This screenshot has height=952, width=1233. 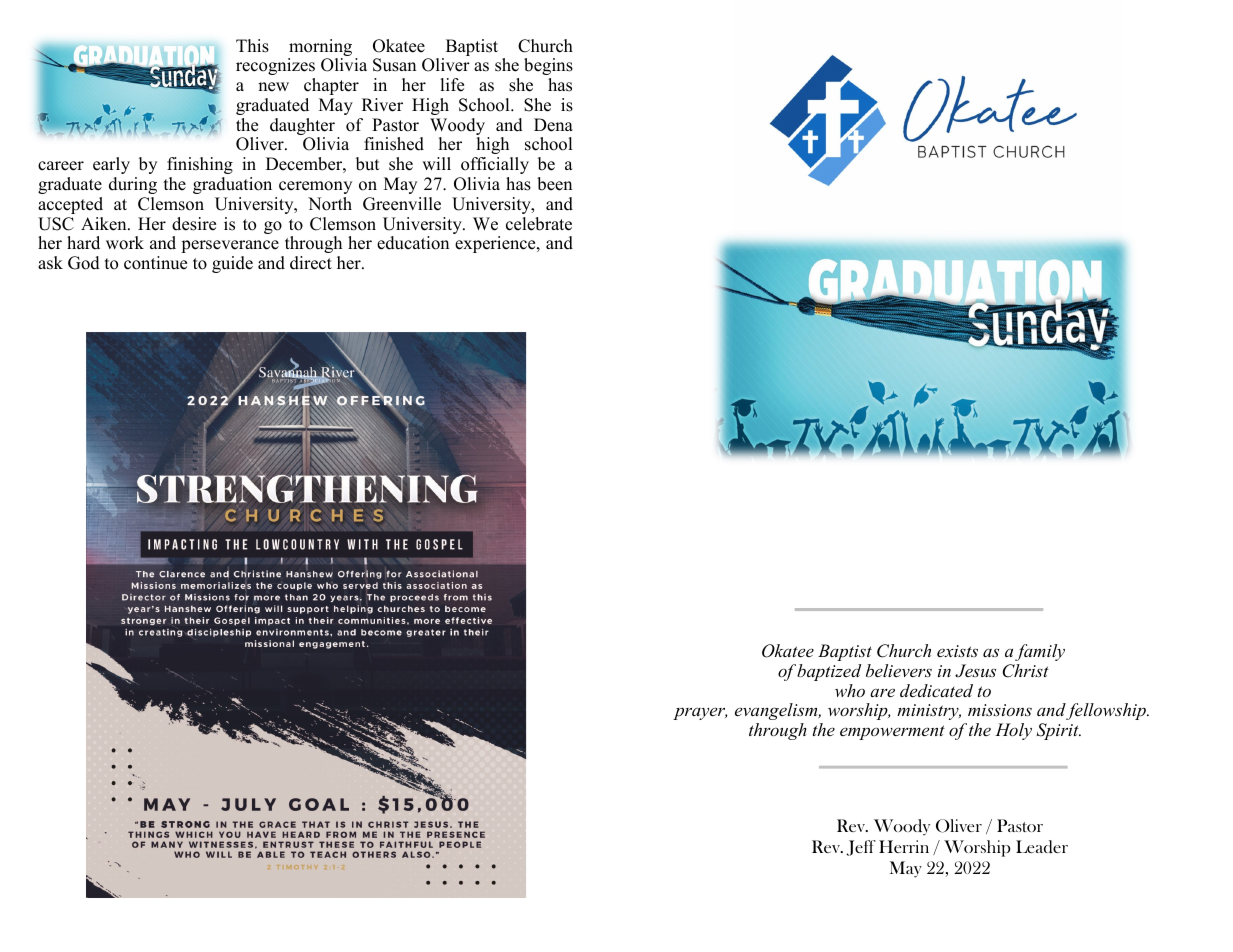 I want to click on direct, so click(x=311, y=263).
